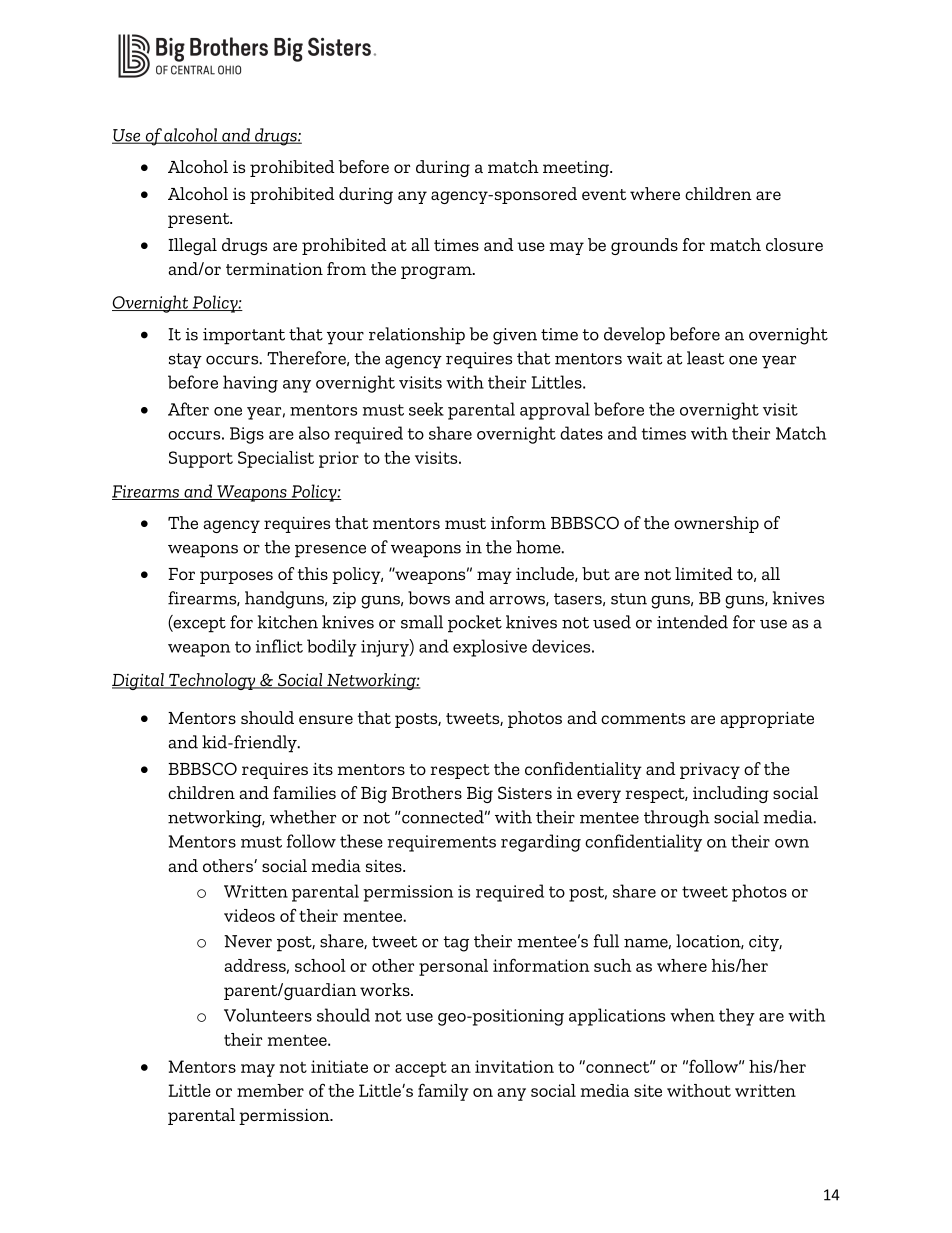  I want to click on explosive, so click(490, 648).
